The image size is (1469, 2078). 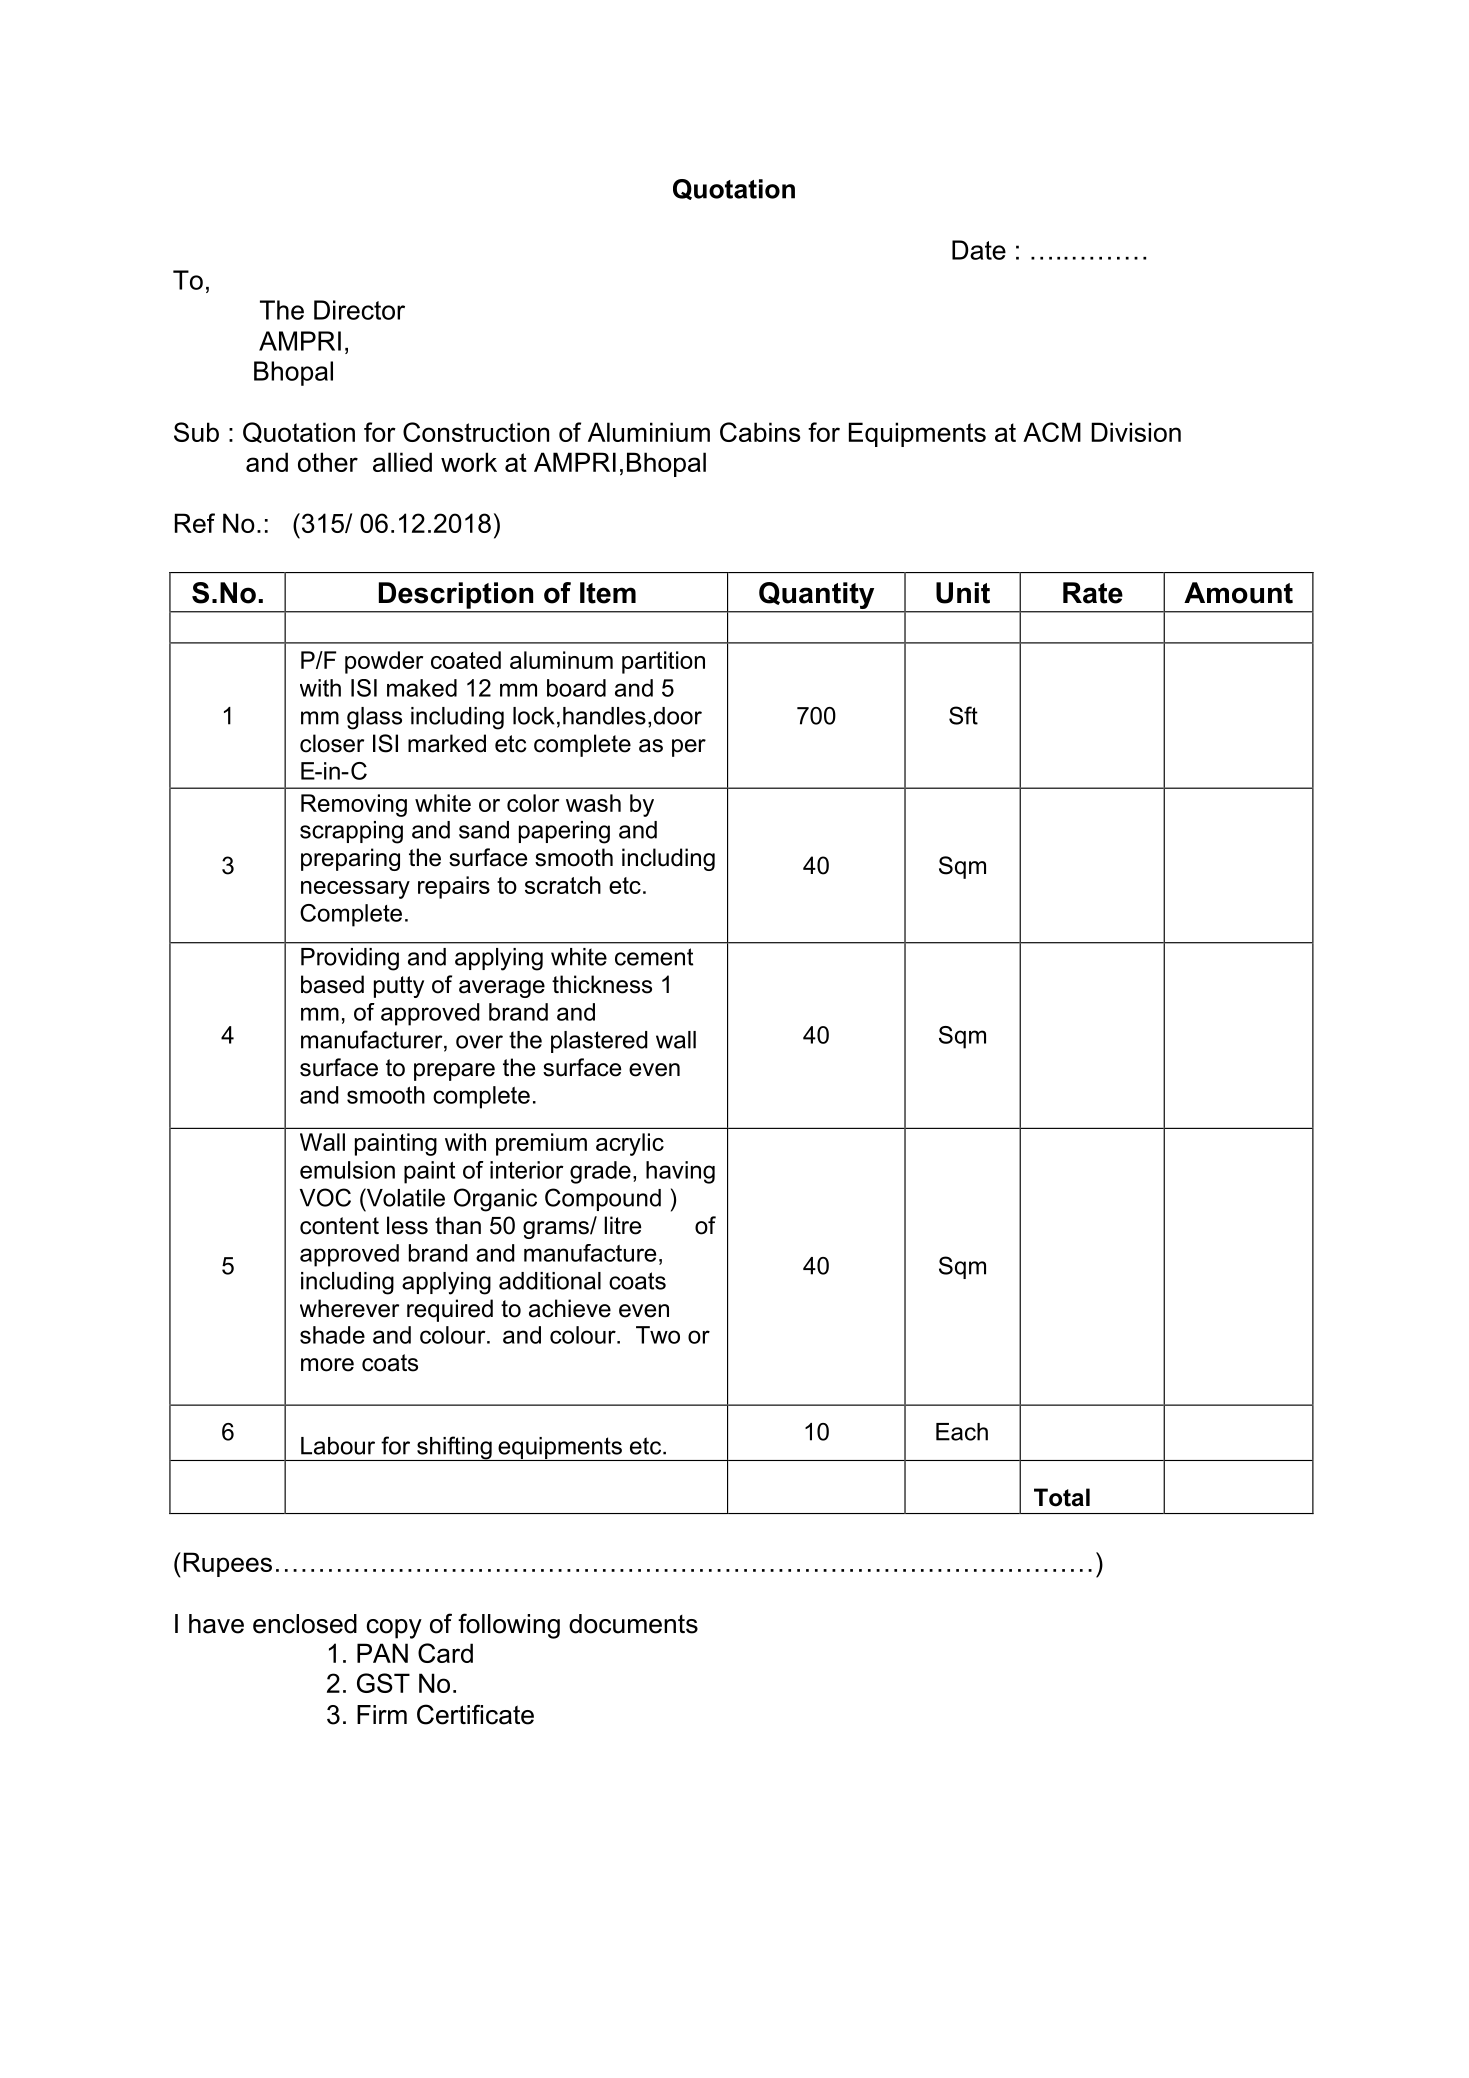 I want to click on Description, so click(x=456, y=595).
